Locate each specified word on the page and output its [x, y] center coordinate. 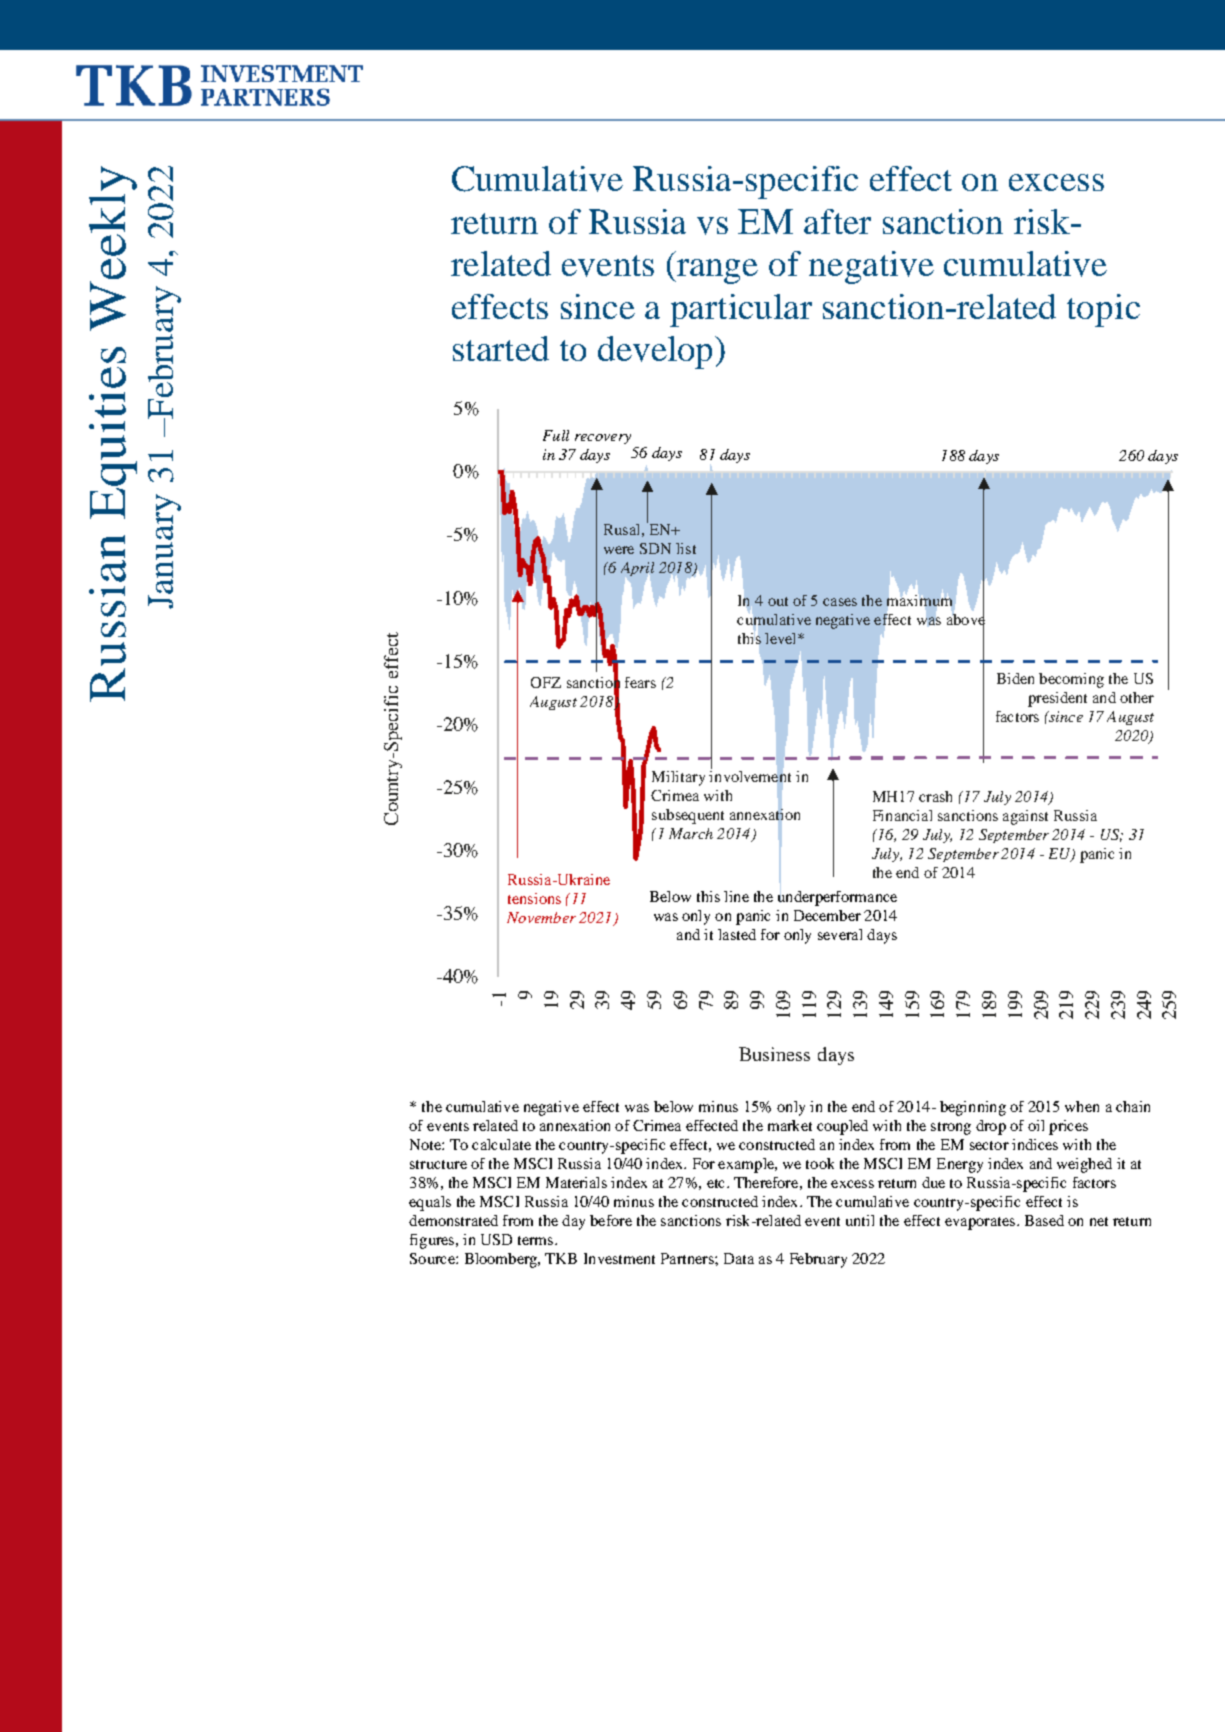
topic [1103, 310]
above [966, 620]
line [736, 896]
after [837, 221]
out [778, 601]
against [1025, 817]
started [501, 348]
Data [739, 1258]
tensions [534, 898]
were [619, 550]
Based [1044, 1220]
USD [496, 1239]
